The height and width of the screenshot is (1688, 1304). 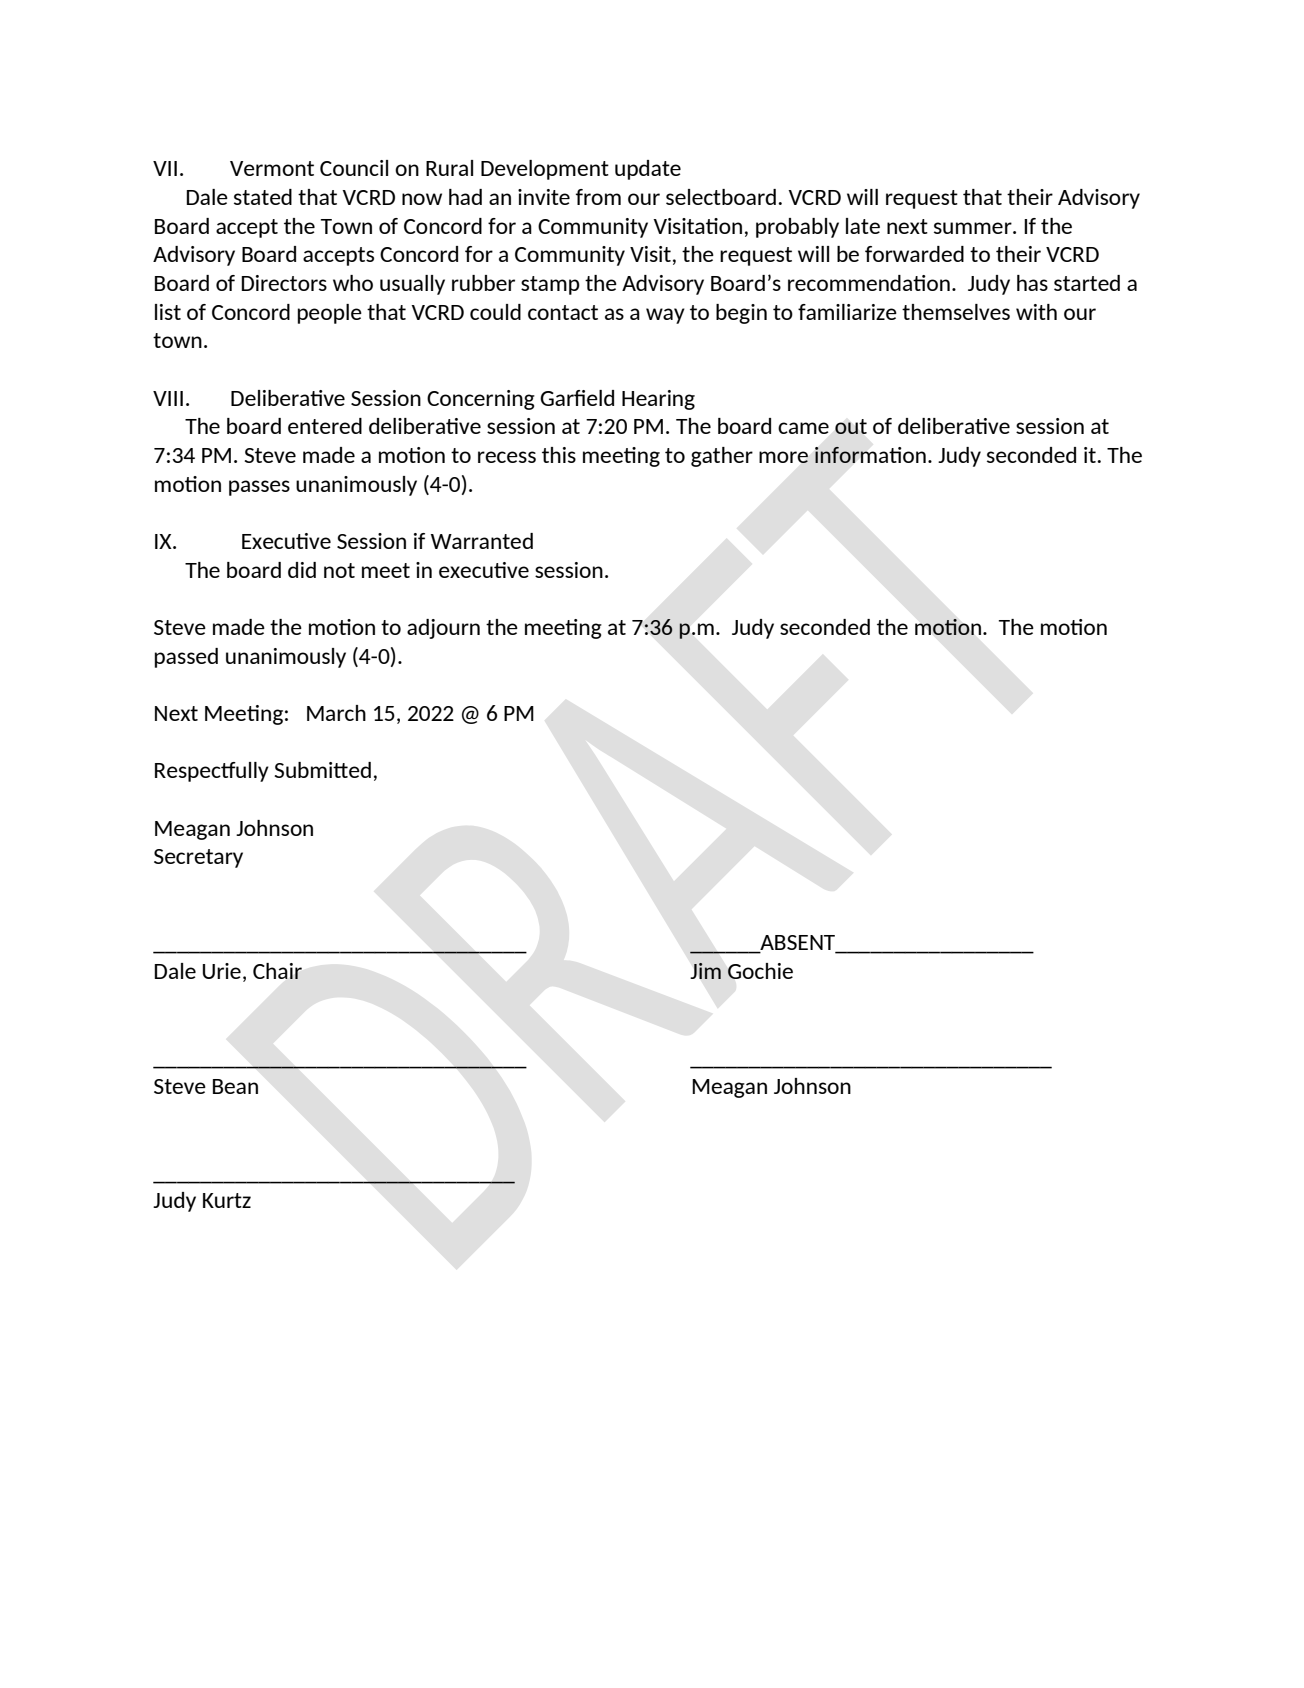 I want to click on stated, so click(x=263, y=197).
